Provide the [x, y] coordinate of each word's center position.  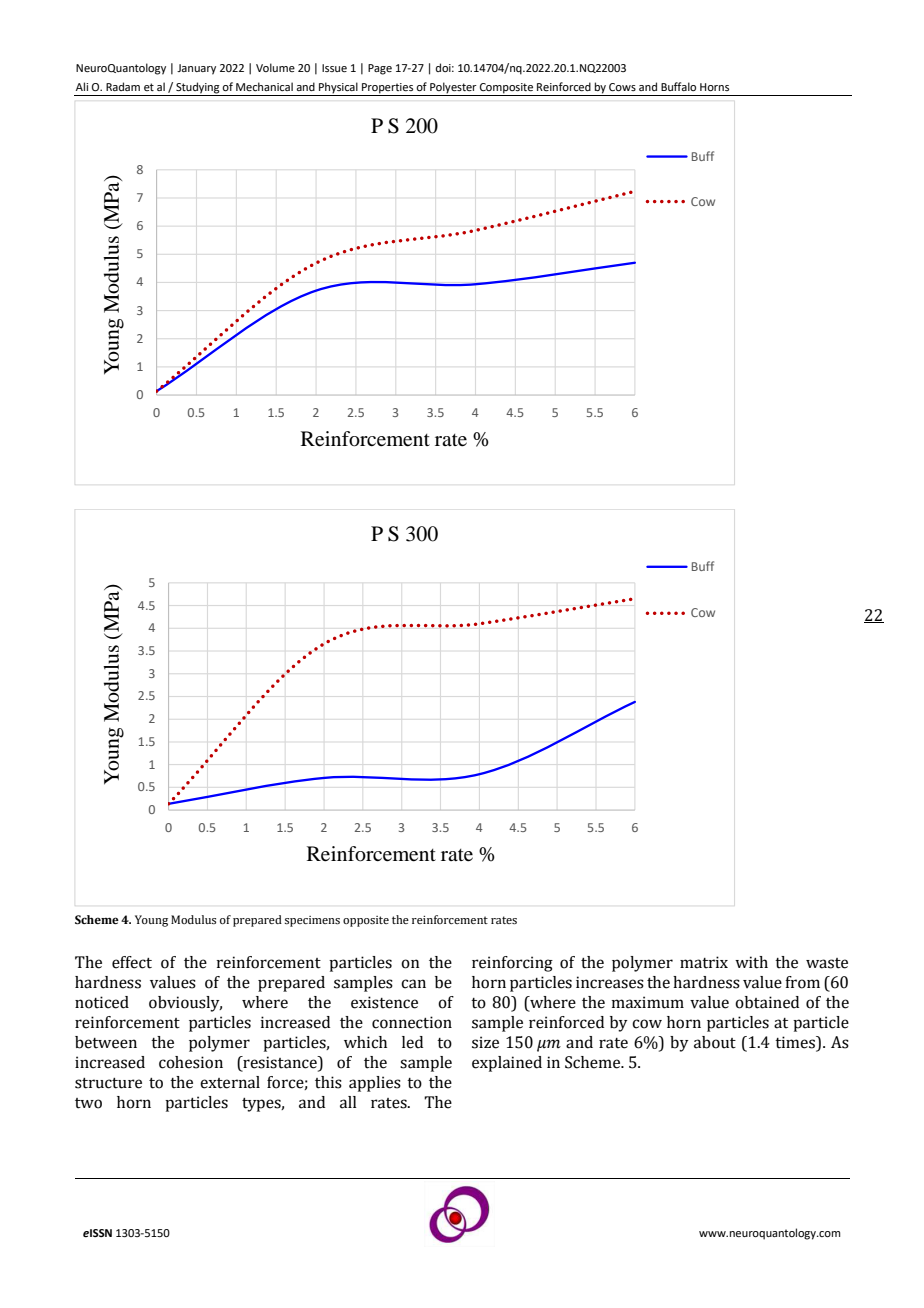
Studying [198, 89]
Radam [123, 86]
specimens [312, 921]
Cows [622, 87]
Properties [388, 89]
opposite [366, 921]
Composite [506, 89]
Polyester [453, 89]
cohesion [191, 1062]
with [751, 962]
